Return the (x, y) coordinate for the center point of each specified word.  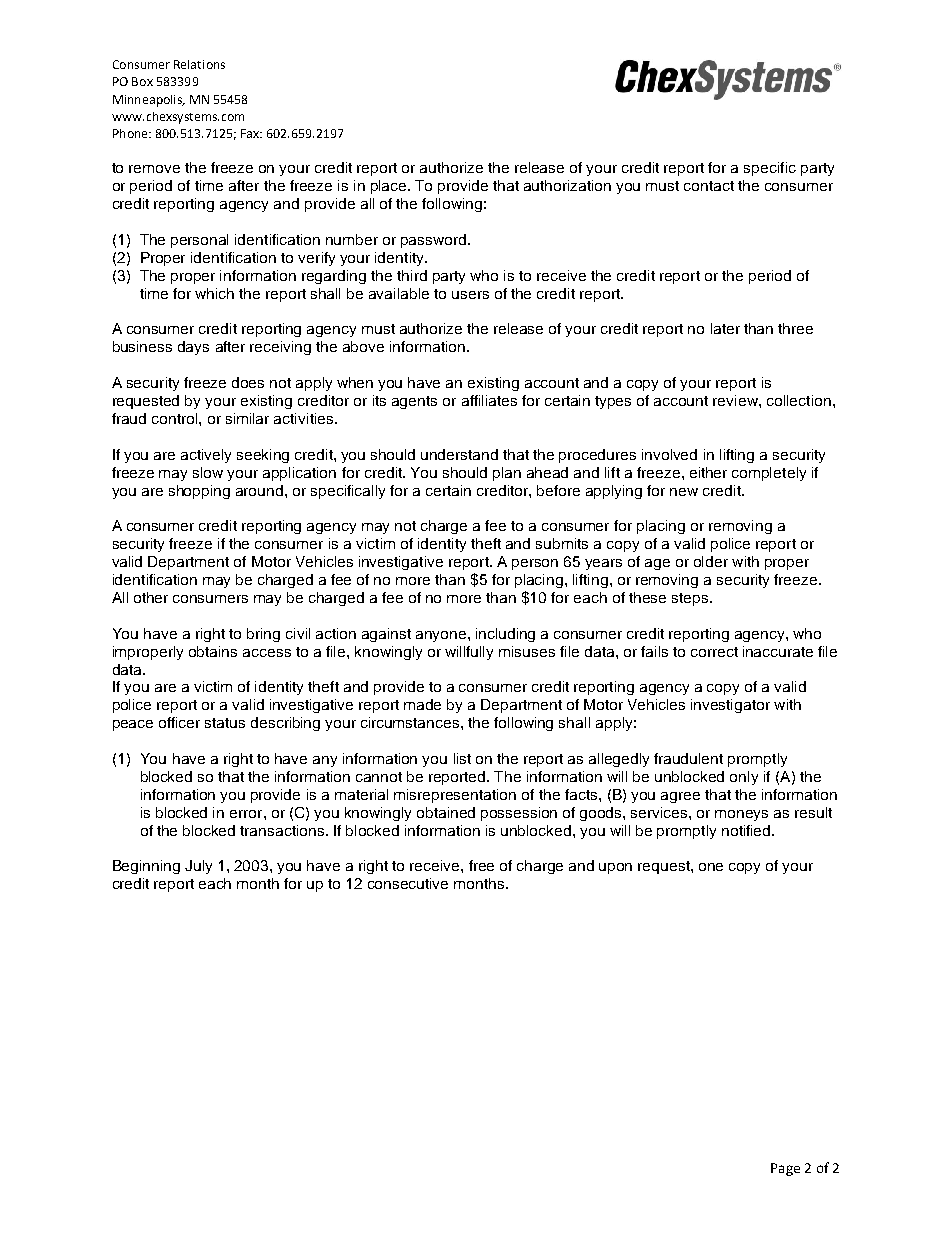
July (198, 867)
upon (615, 868)
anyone (442, 636)
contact (709, 186)
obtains (213, 651)
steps (691, 599)
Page (785, 1169)
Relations (199, 64)
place (388, 187)
